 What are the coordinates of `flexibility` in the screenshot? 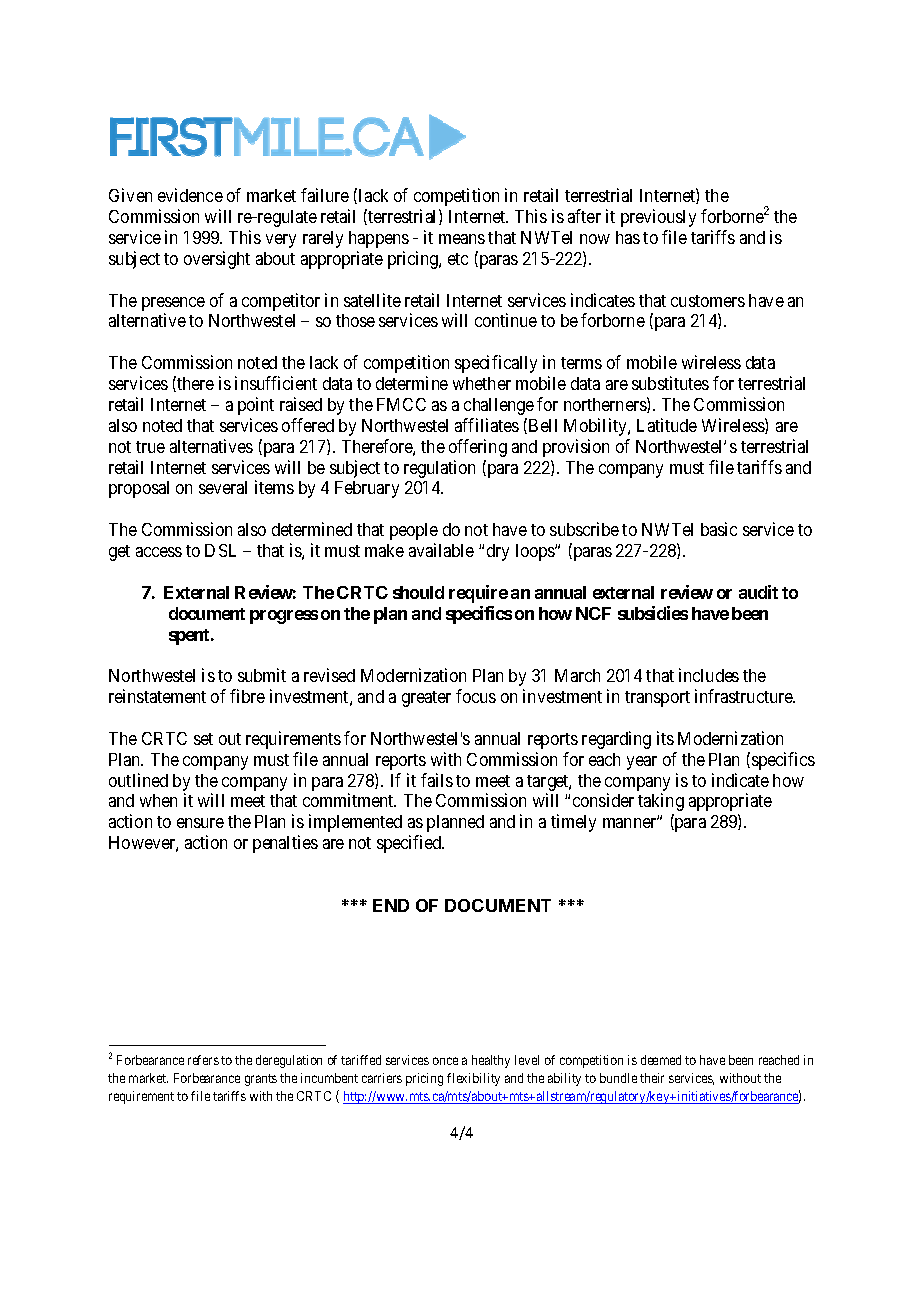 It's located at (473, 1079).
